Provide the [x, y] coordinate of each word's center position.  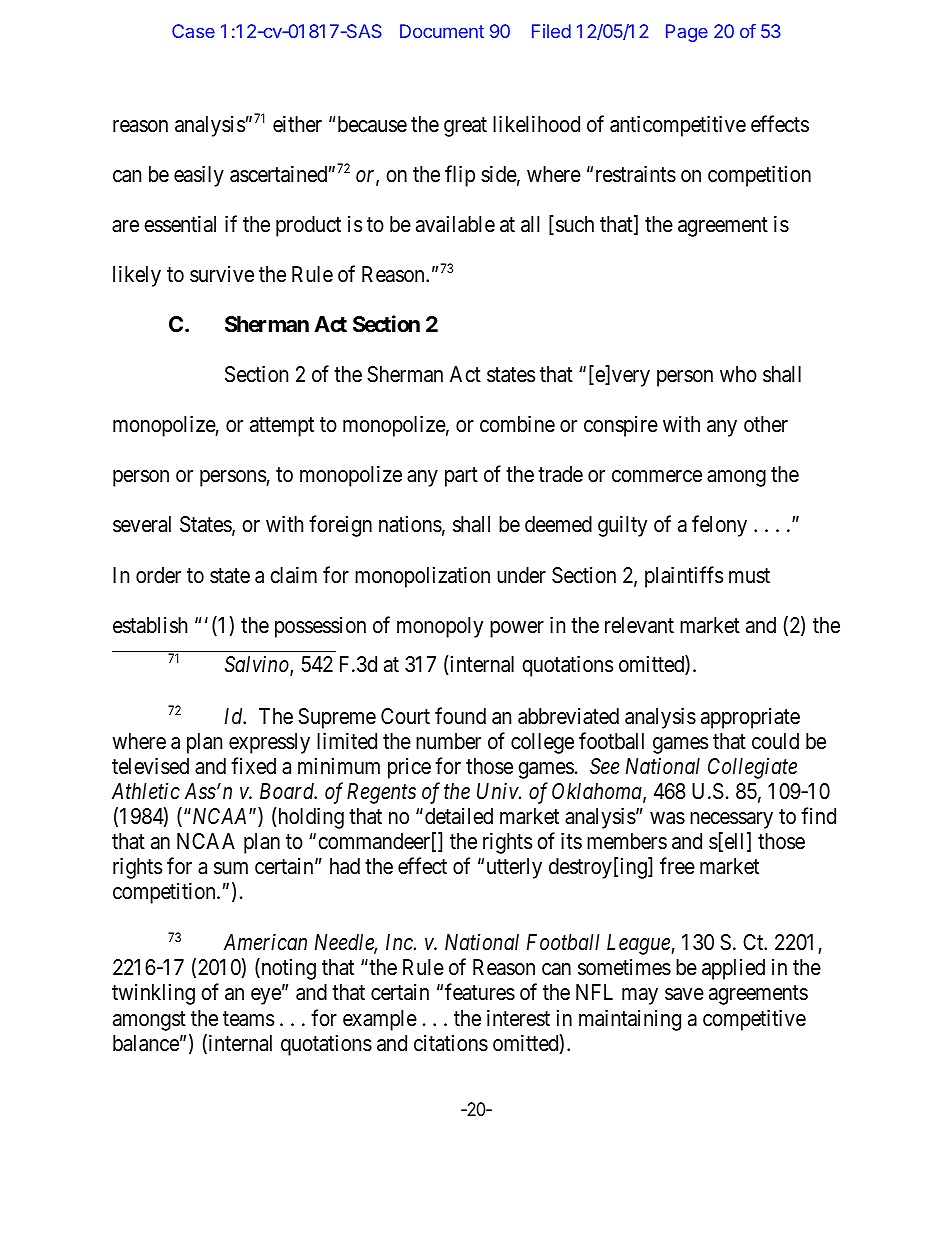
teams [248, 1019]
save [684, 994]
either [297, 124]
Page [687, 33]
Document [442, 31]
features [480, 992]
